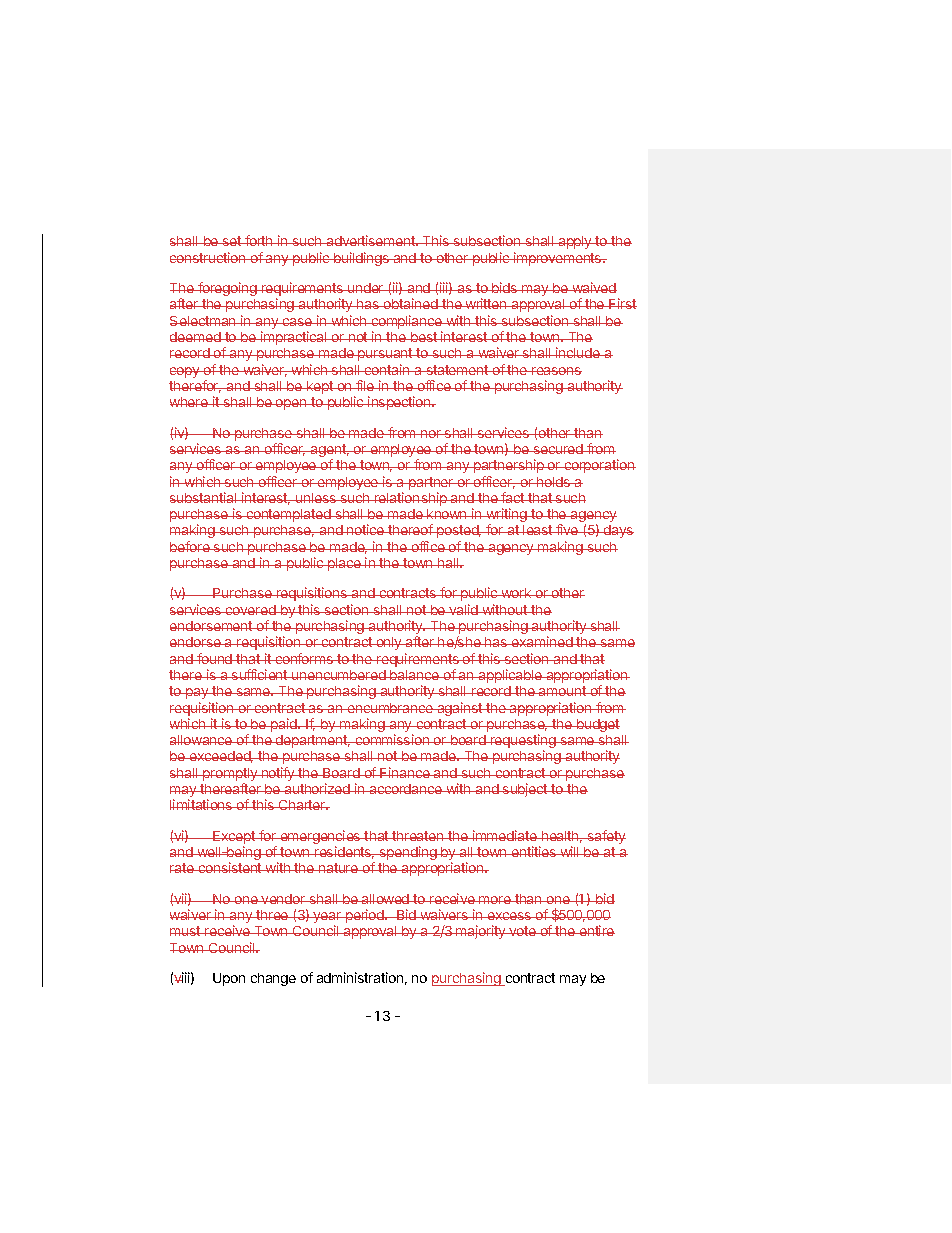  I want to click on where, so click(190, 402).
